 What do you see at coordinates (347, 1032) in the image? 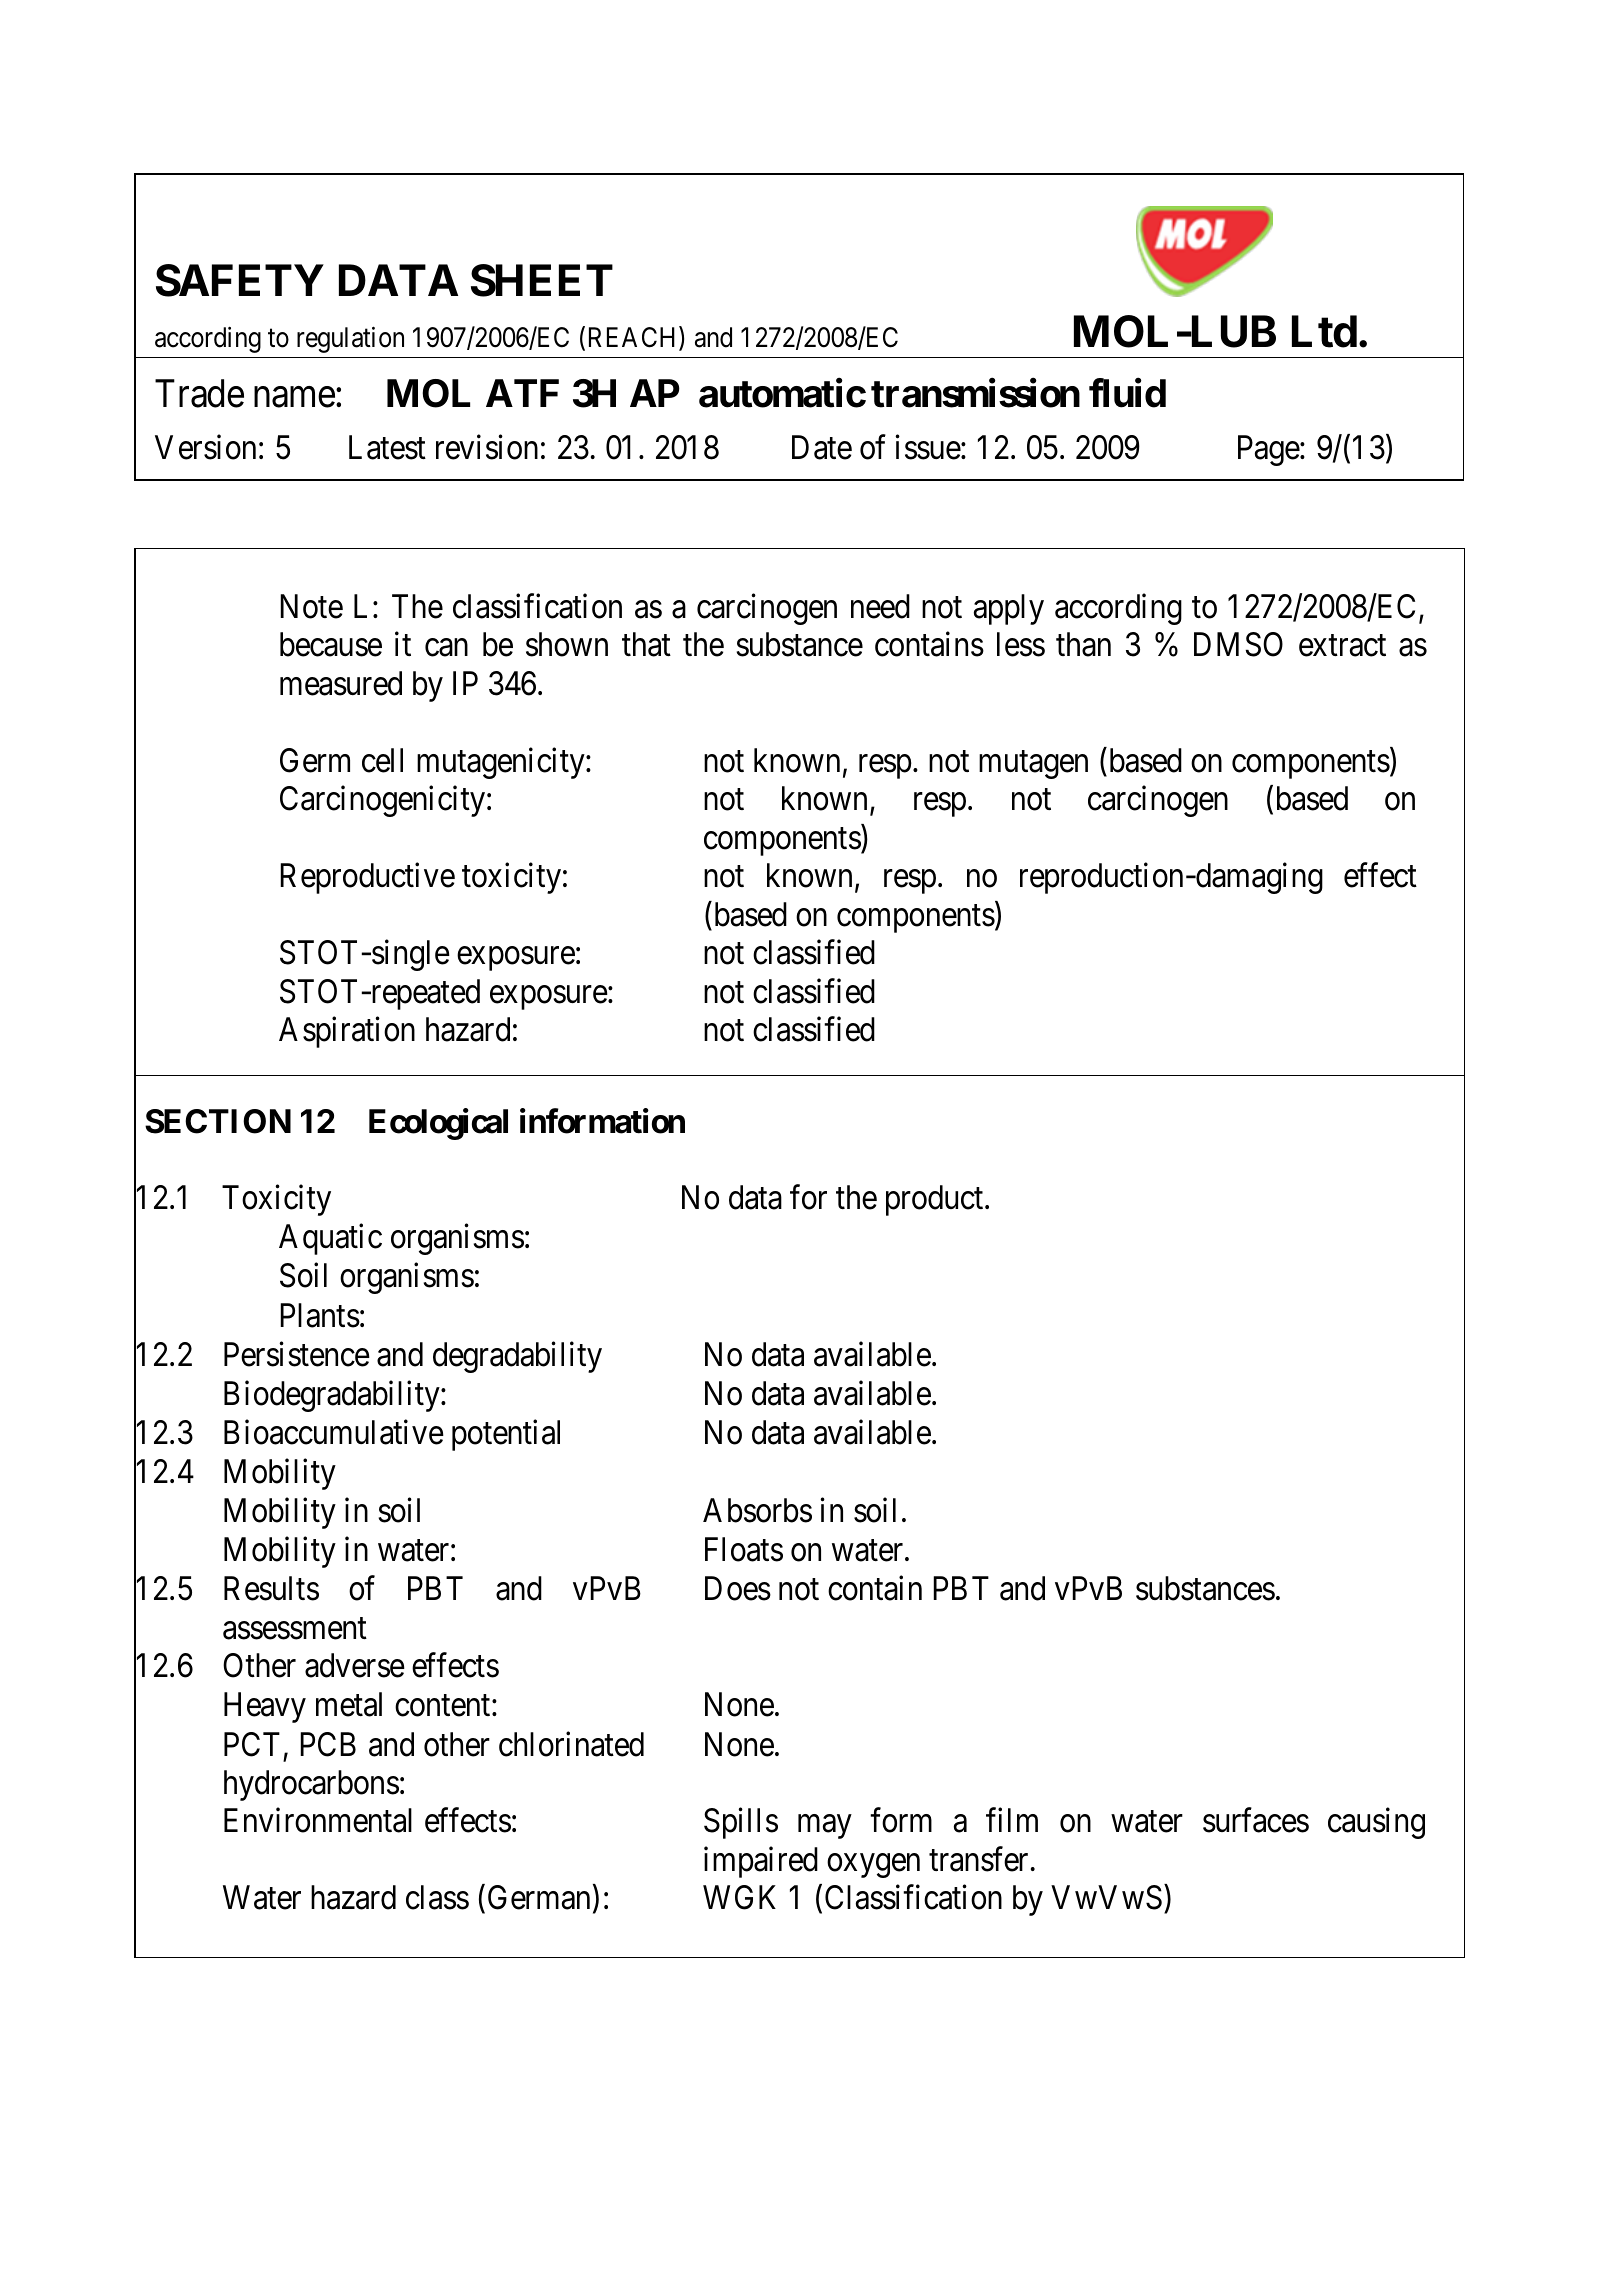
I see `Aspiration` at bounding box center [347, 1032].
